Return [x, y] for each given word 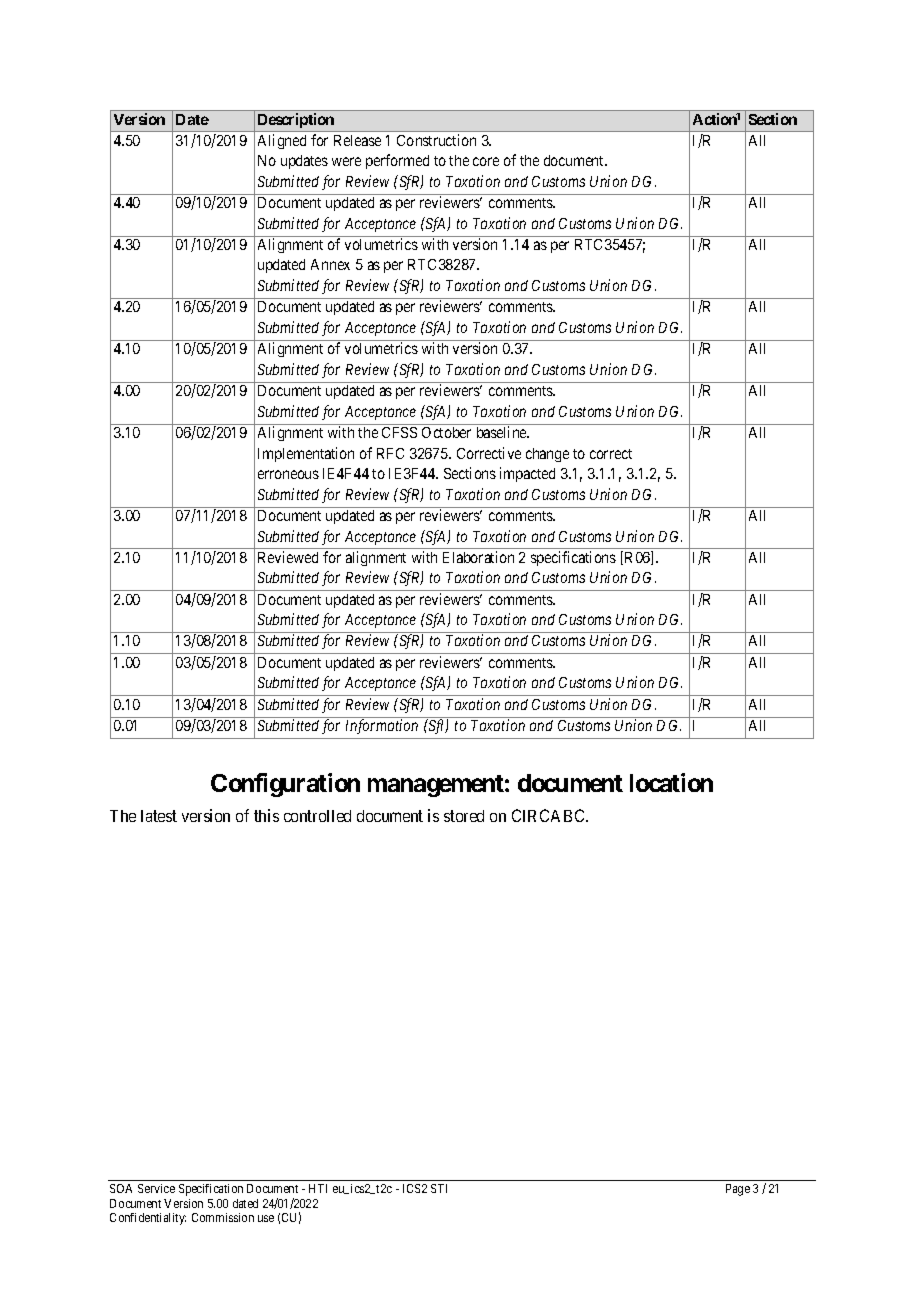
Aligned [282, 141]
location [671, 782]
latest [159, 816]
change [547, 455]
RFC [390, 453]
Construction [436, 140]
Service [156, 1188]
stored [464, 816]
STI [439, 1188]
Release [357, 140]
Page [738, 1190]
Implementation [306, 454]
